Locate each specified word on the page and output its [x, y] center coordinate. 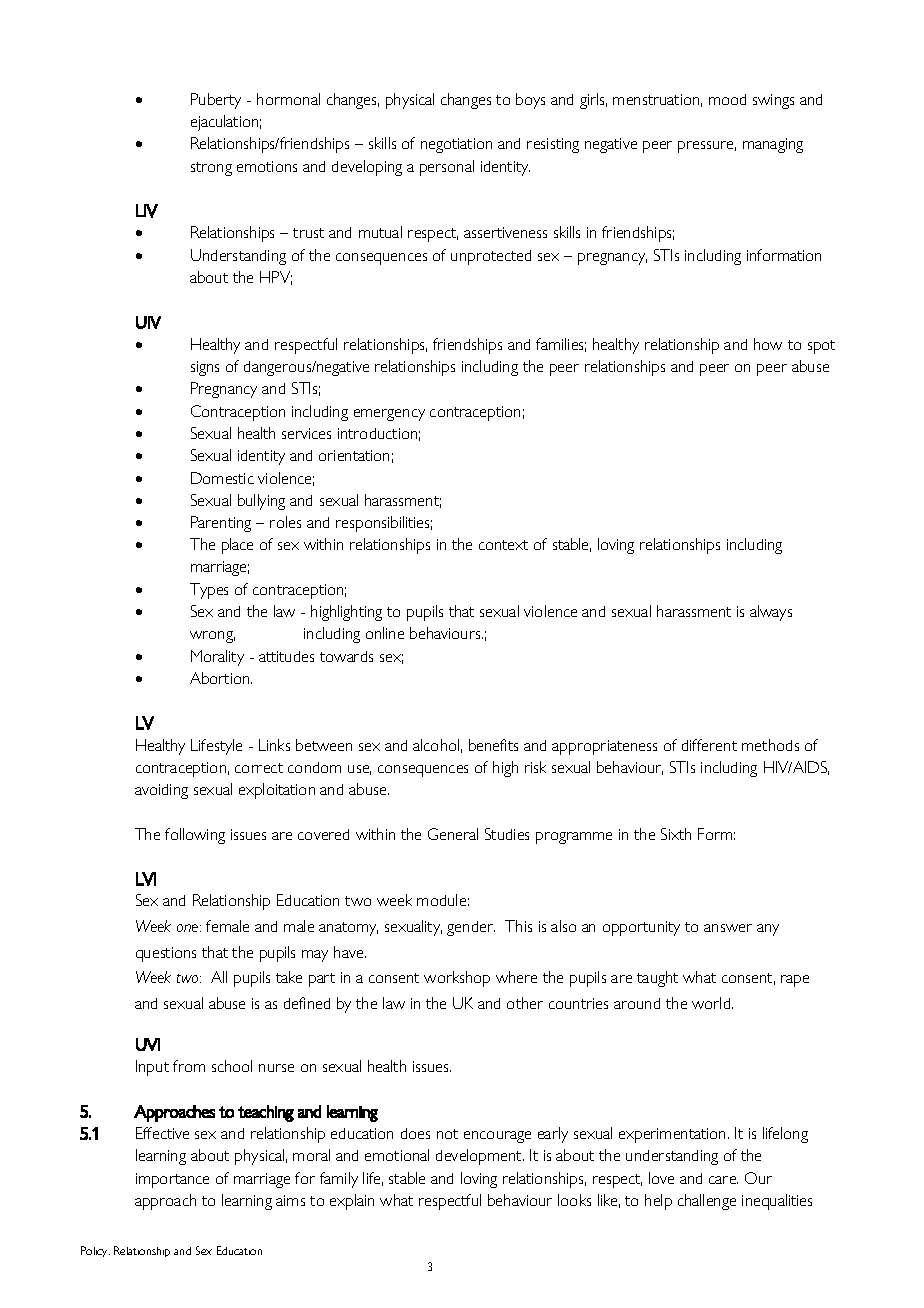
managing [773, 145]
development [480, 1157]
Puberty [216, 101]
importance [172, 1180]
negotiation [456, 145]
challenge [707, 1202]
